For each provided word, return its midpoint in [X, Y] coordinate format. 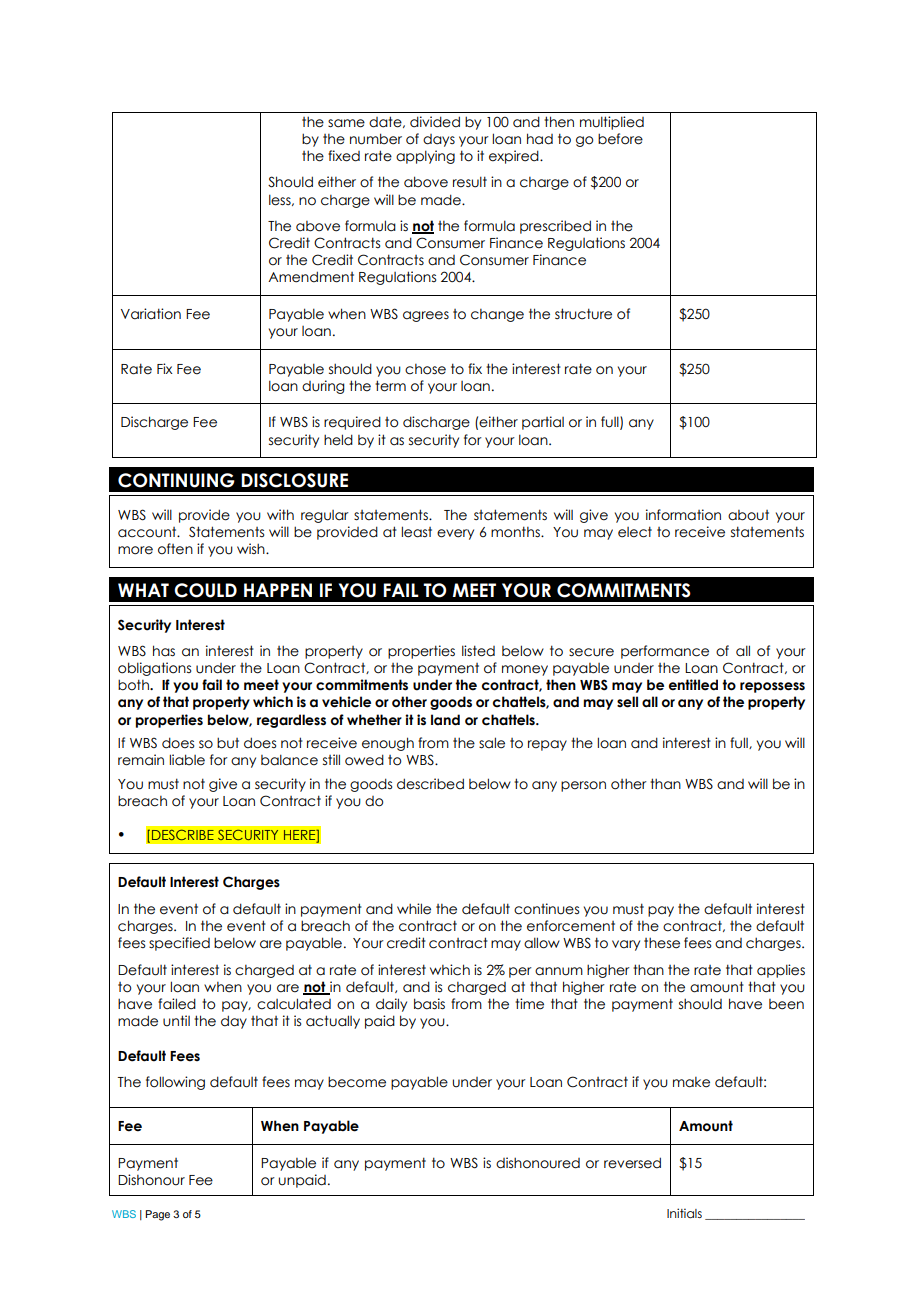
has [164, 651]
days [439, 140]
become [357, 1082]
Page [157, 1215]
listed [478, 651]
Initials [684, 1213]
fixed [344, 156]
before [620, 139]
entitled [693, 685]
